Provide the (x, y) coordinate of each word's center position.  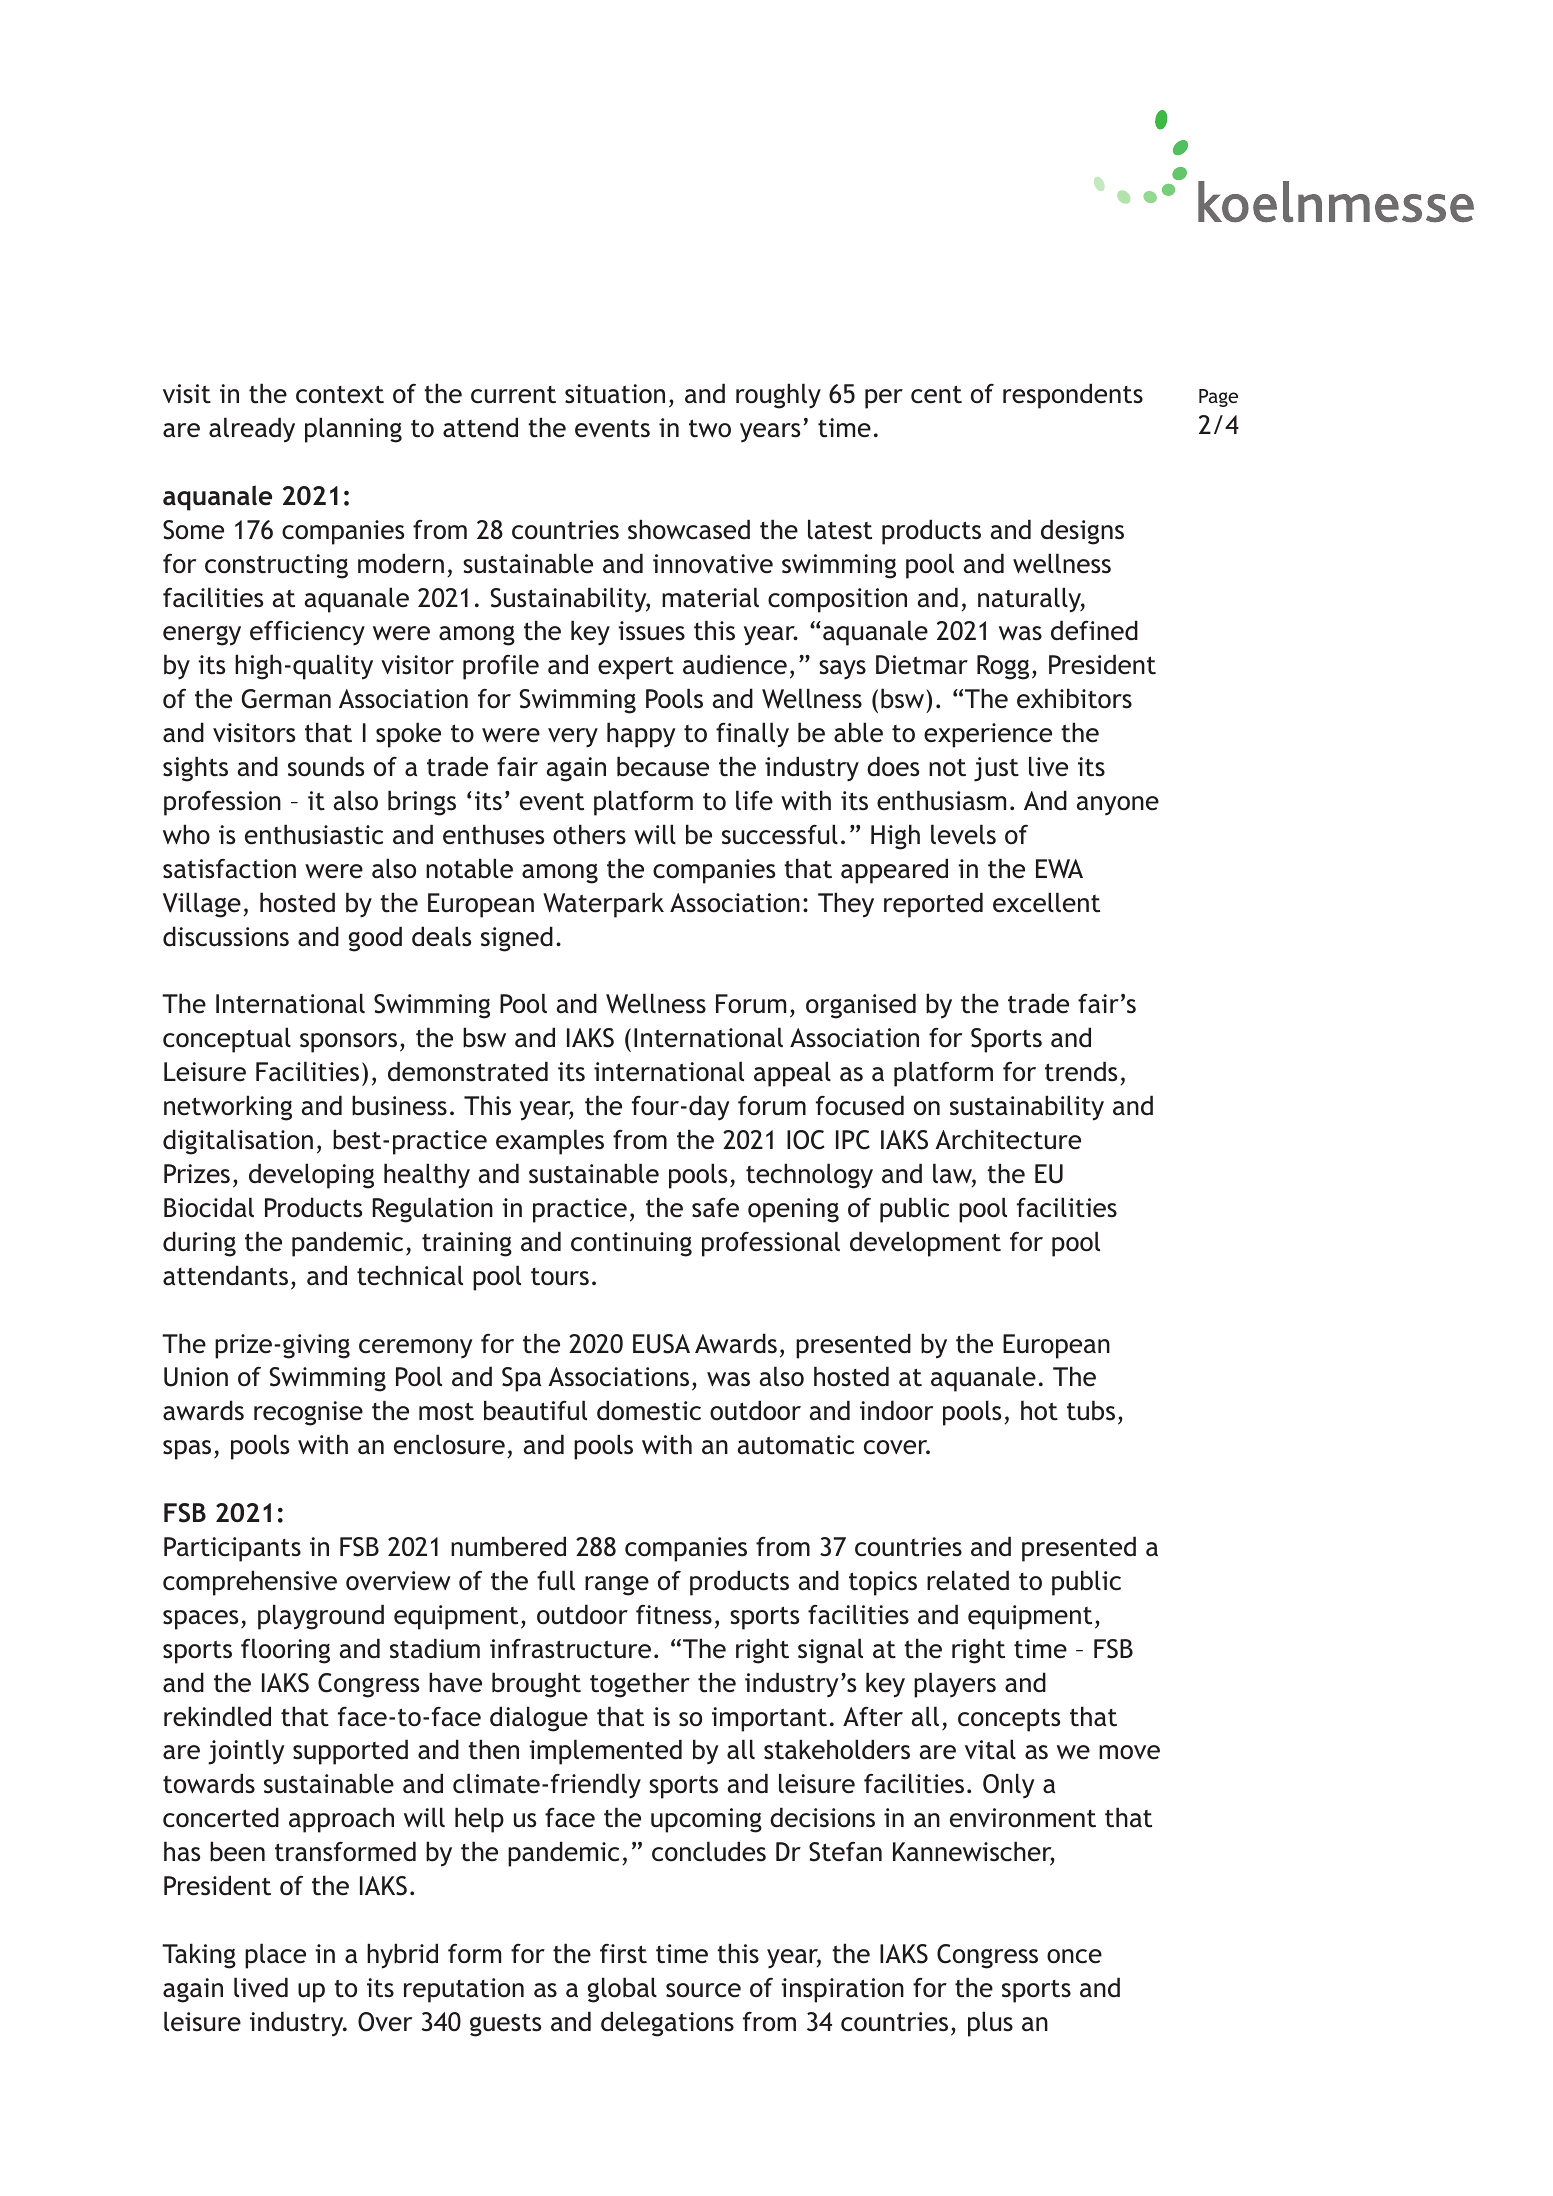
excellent (1046, 902)
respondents (1073, 396)
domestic (649, 1410)
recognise (308, 1413)
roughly (778, 396)
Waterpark (603, 905)
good (375, 939)
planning (353, 430)
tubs (1091, 1410)
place (275, 1956)
